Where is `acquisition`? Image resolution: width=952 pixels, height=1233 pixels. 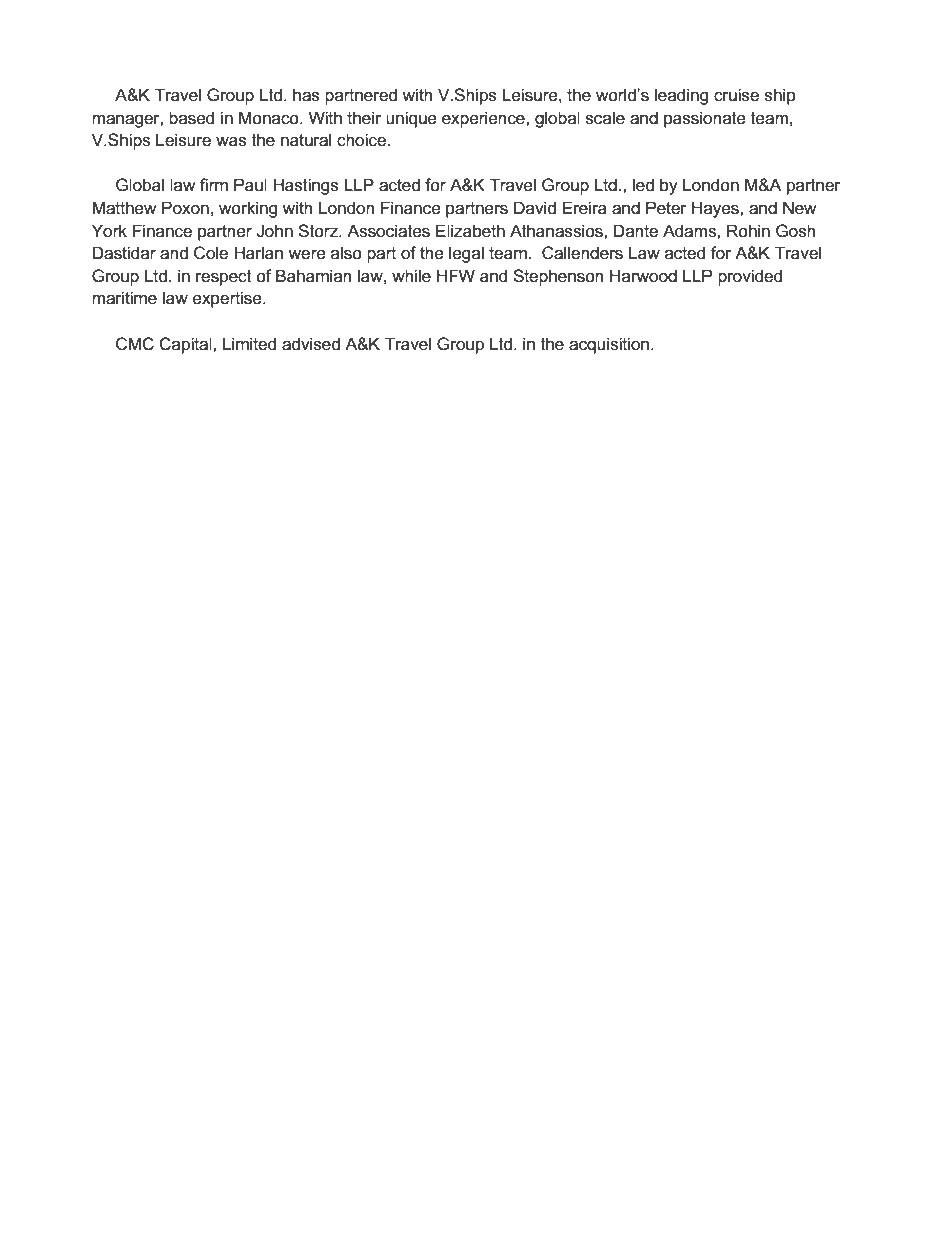
acquisition is located at coordinates (609, 345).
